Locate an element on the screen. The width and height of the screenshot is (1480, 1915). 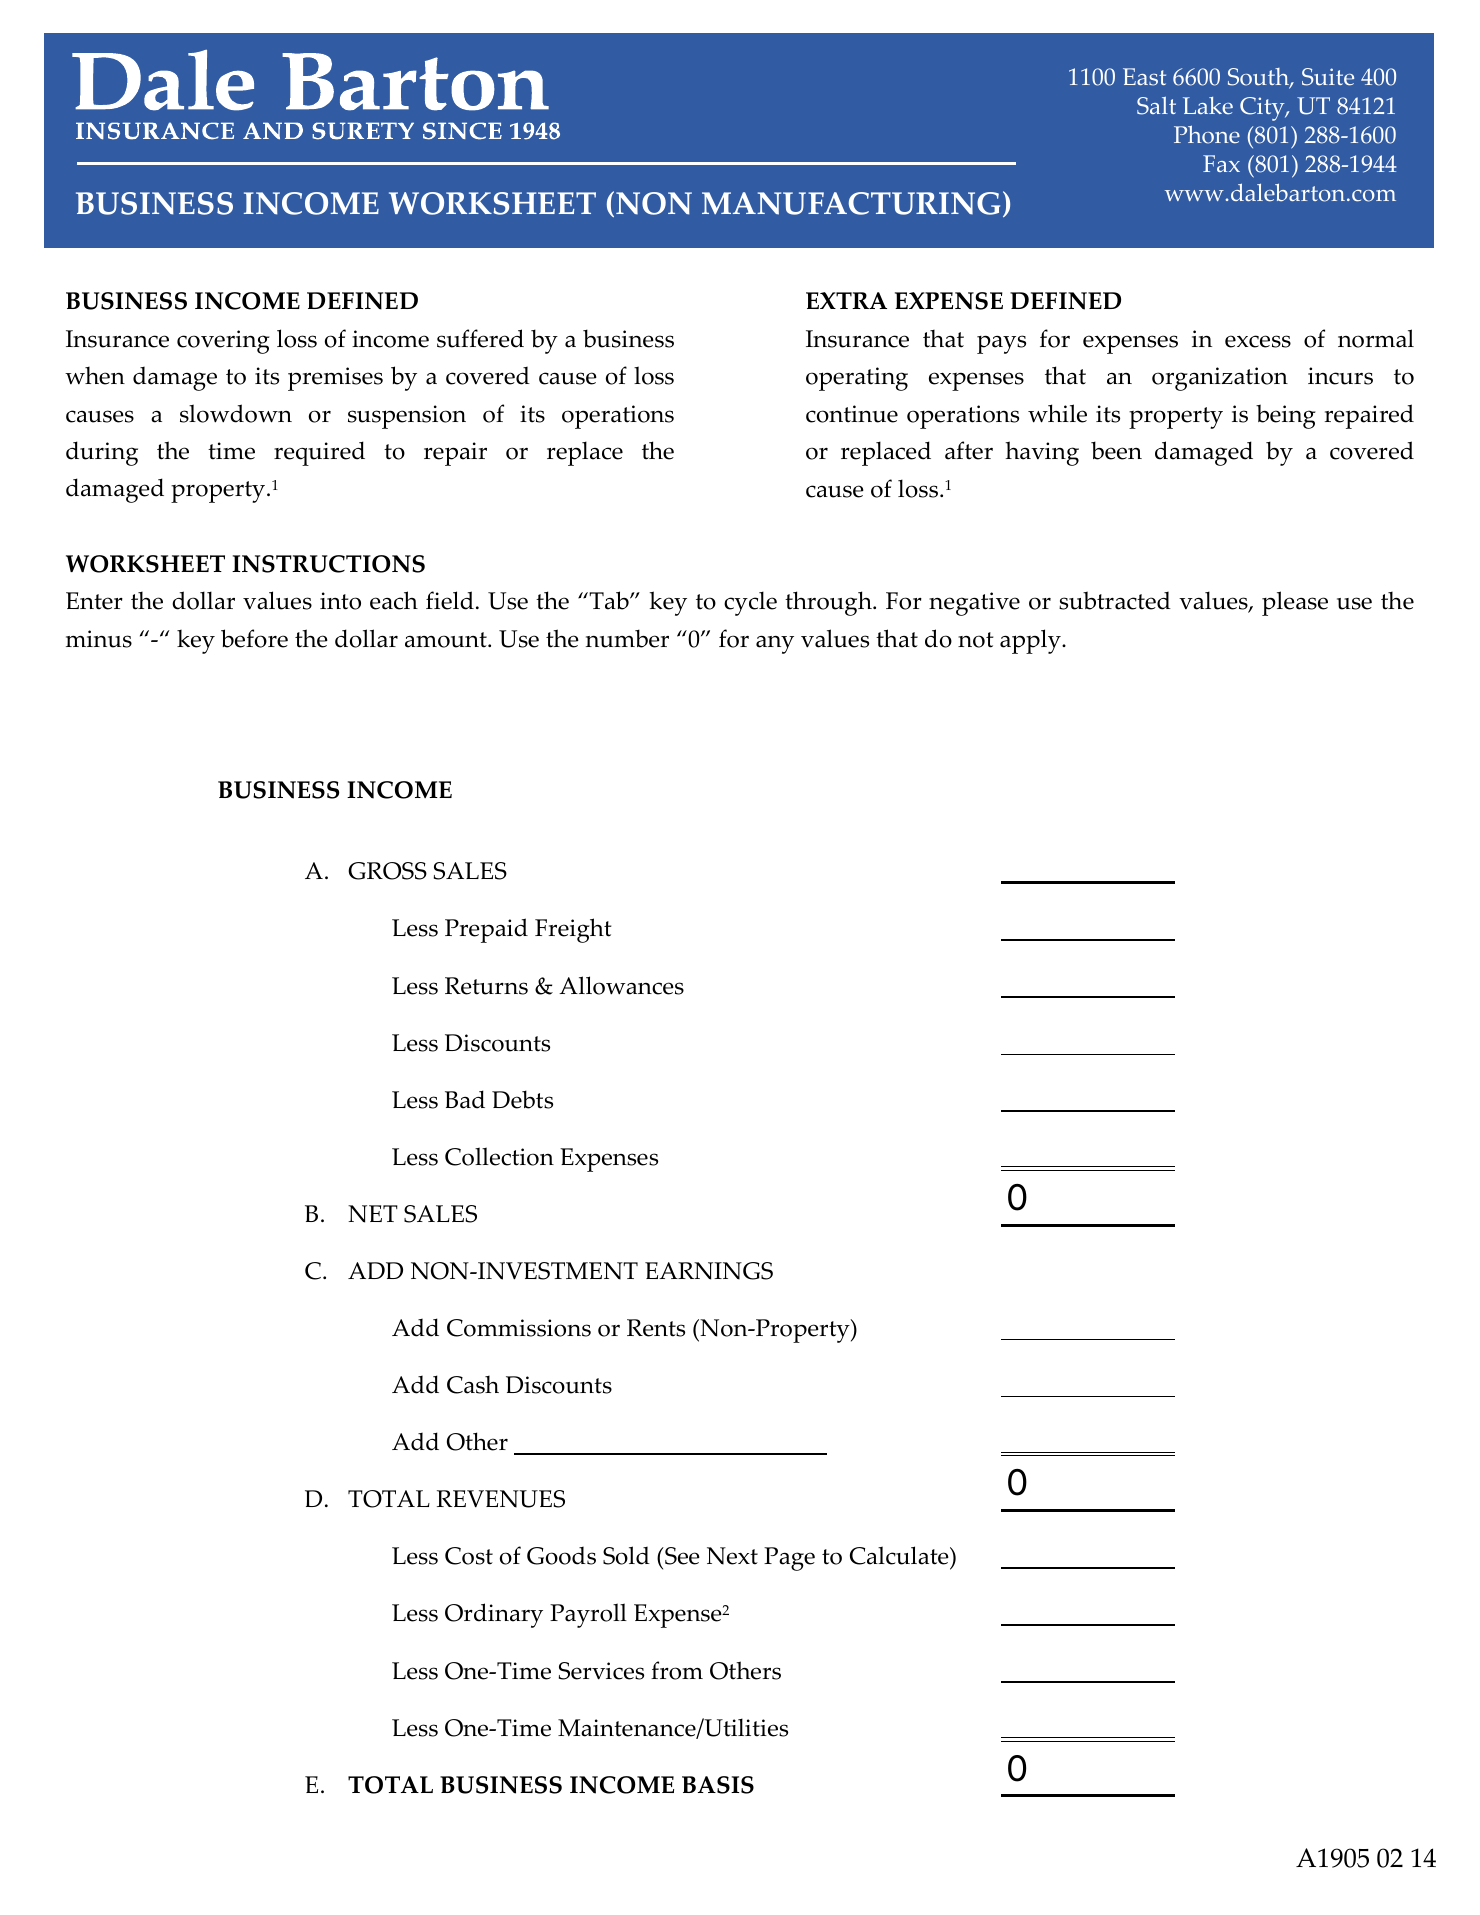
Ordinary is located at coordinates (494, 1615).
